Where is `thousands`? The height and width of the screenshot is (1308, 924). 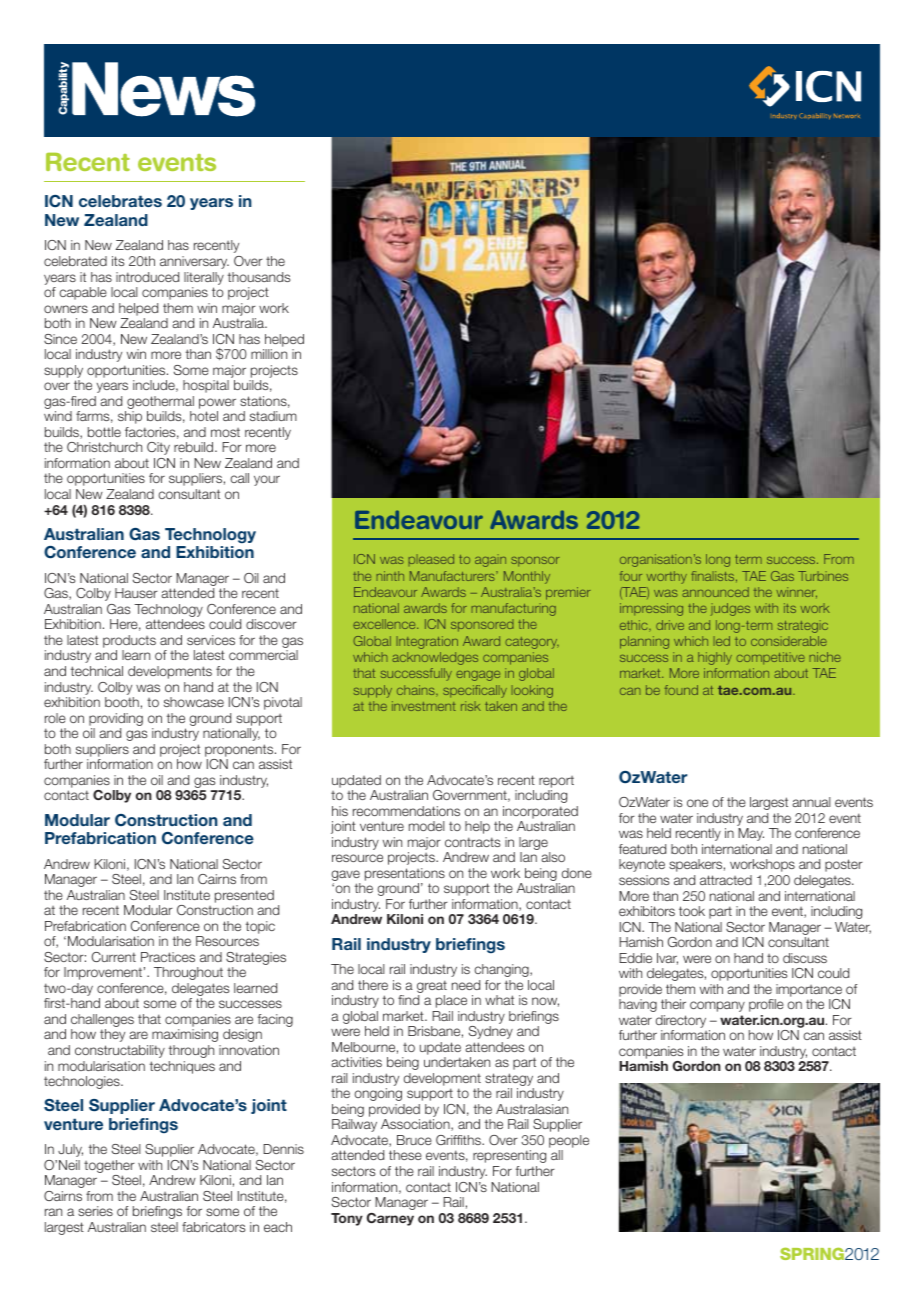 thousands is located at coordinates (259, 277).
